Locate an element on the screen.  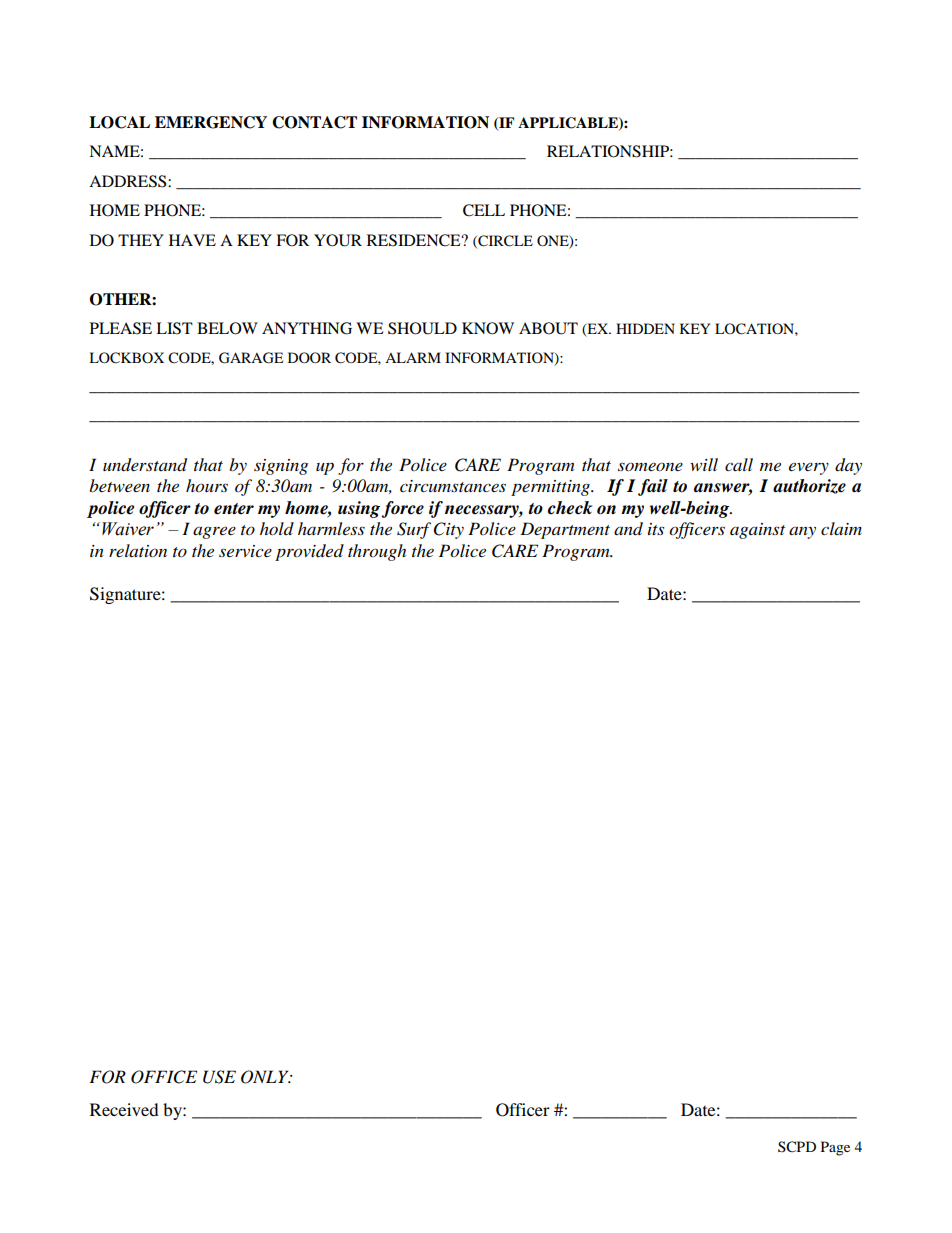
USE is located at coordinates (219, 1077).
